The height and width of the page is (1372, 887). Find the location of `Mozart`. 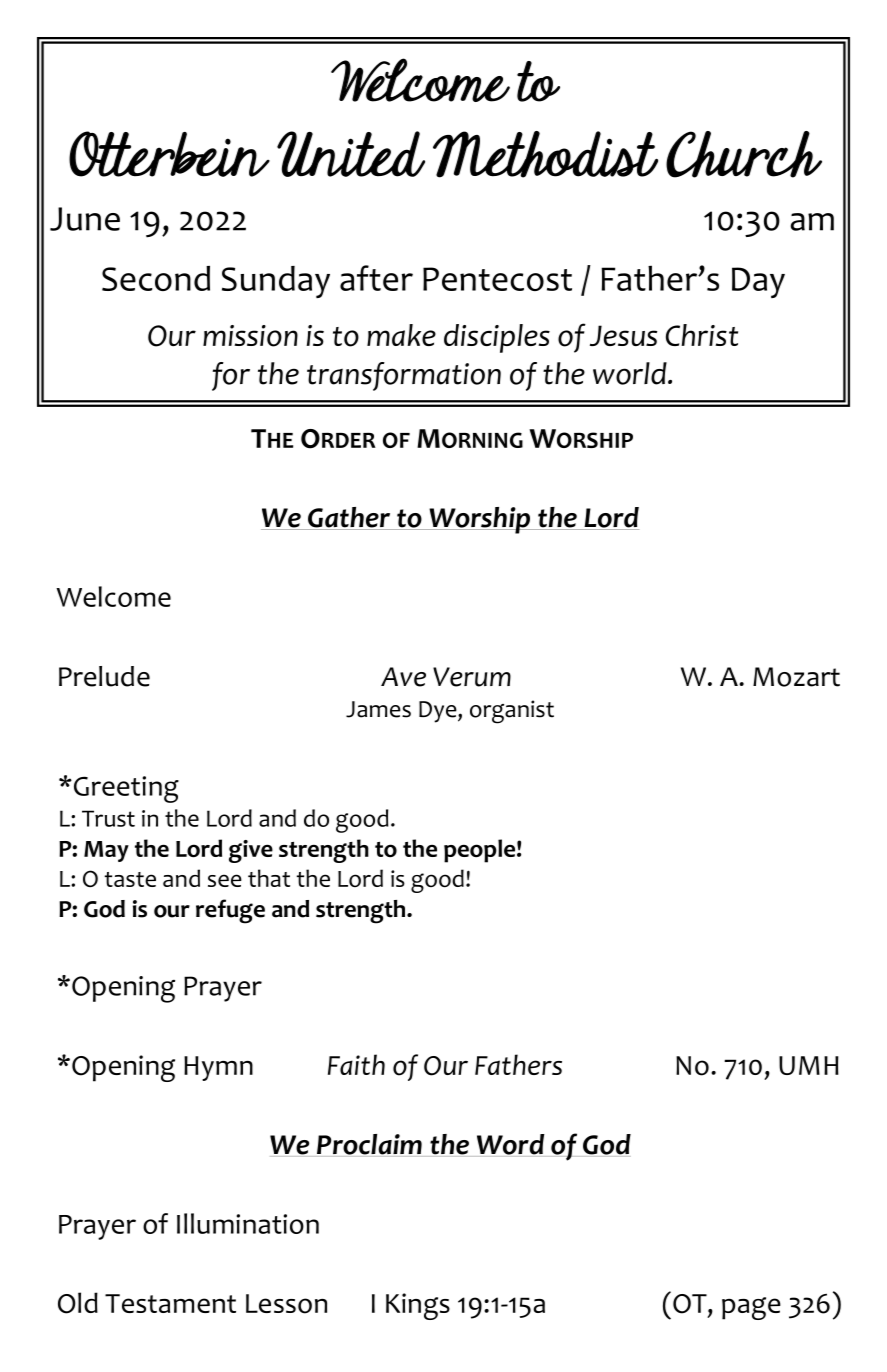

Mozart is located at coordinates (796, 677).
